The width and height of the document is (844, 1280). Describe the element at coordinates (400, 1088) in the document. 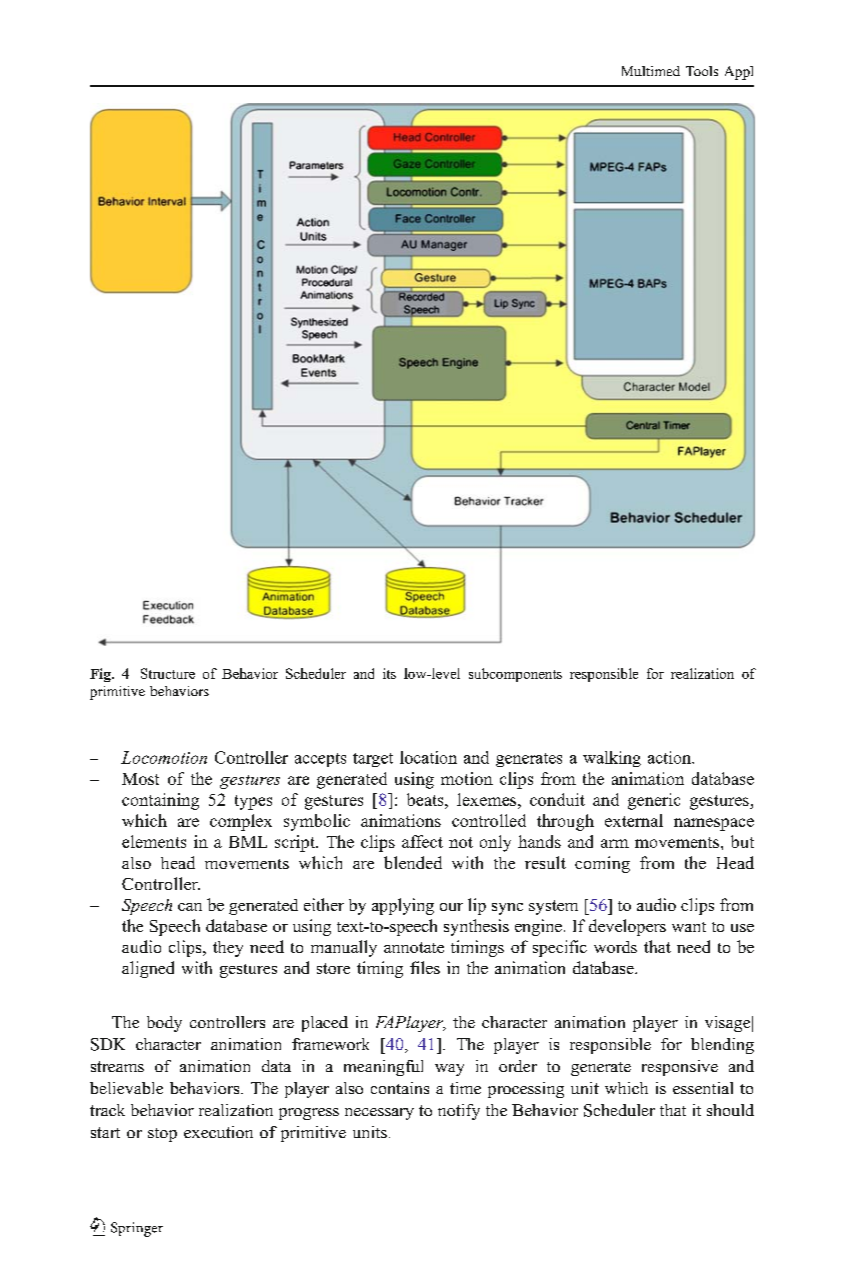

I see `contains` at that location.
